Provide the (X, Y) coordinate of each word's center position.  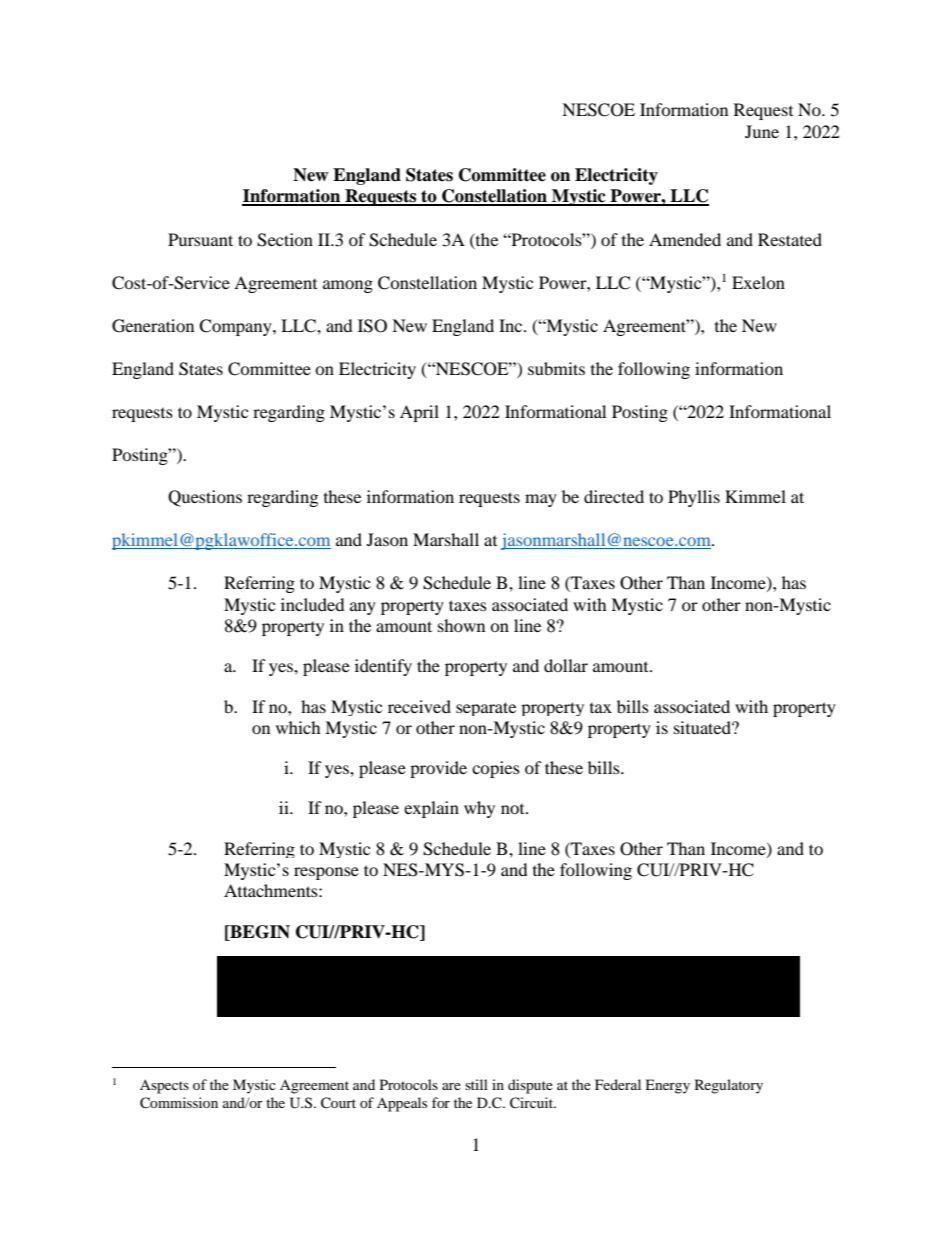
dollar (566, 665)
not (514, 809)
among (348, 286)
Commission (179, 1103)
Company (236, 327)
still (476, 1084)
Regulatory (729, 1086)
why (479, 809)
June (762, 131)
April (419, 413)
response (326, 873)
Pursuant (200, 239)
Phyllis (694, 498)
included (313, 604)
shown (461, 625)
